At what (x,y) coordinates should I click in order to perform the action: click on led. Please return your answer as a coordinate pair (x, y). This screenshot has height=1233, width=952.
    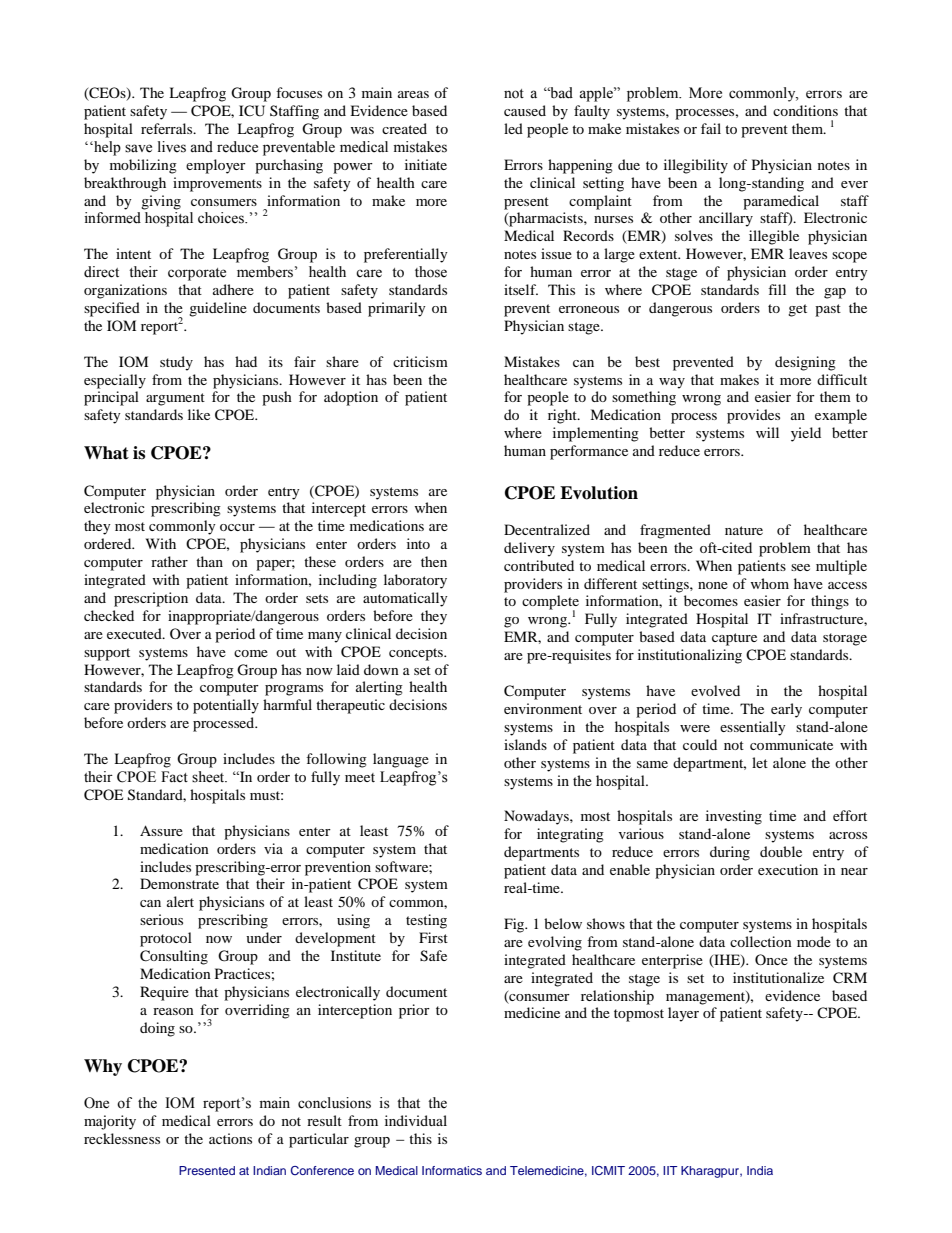
    Looking at the image, I should click on (513, 128).
